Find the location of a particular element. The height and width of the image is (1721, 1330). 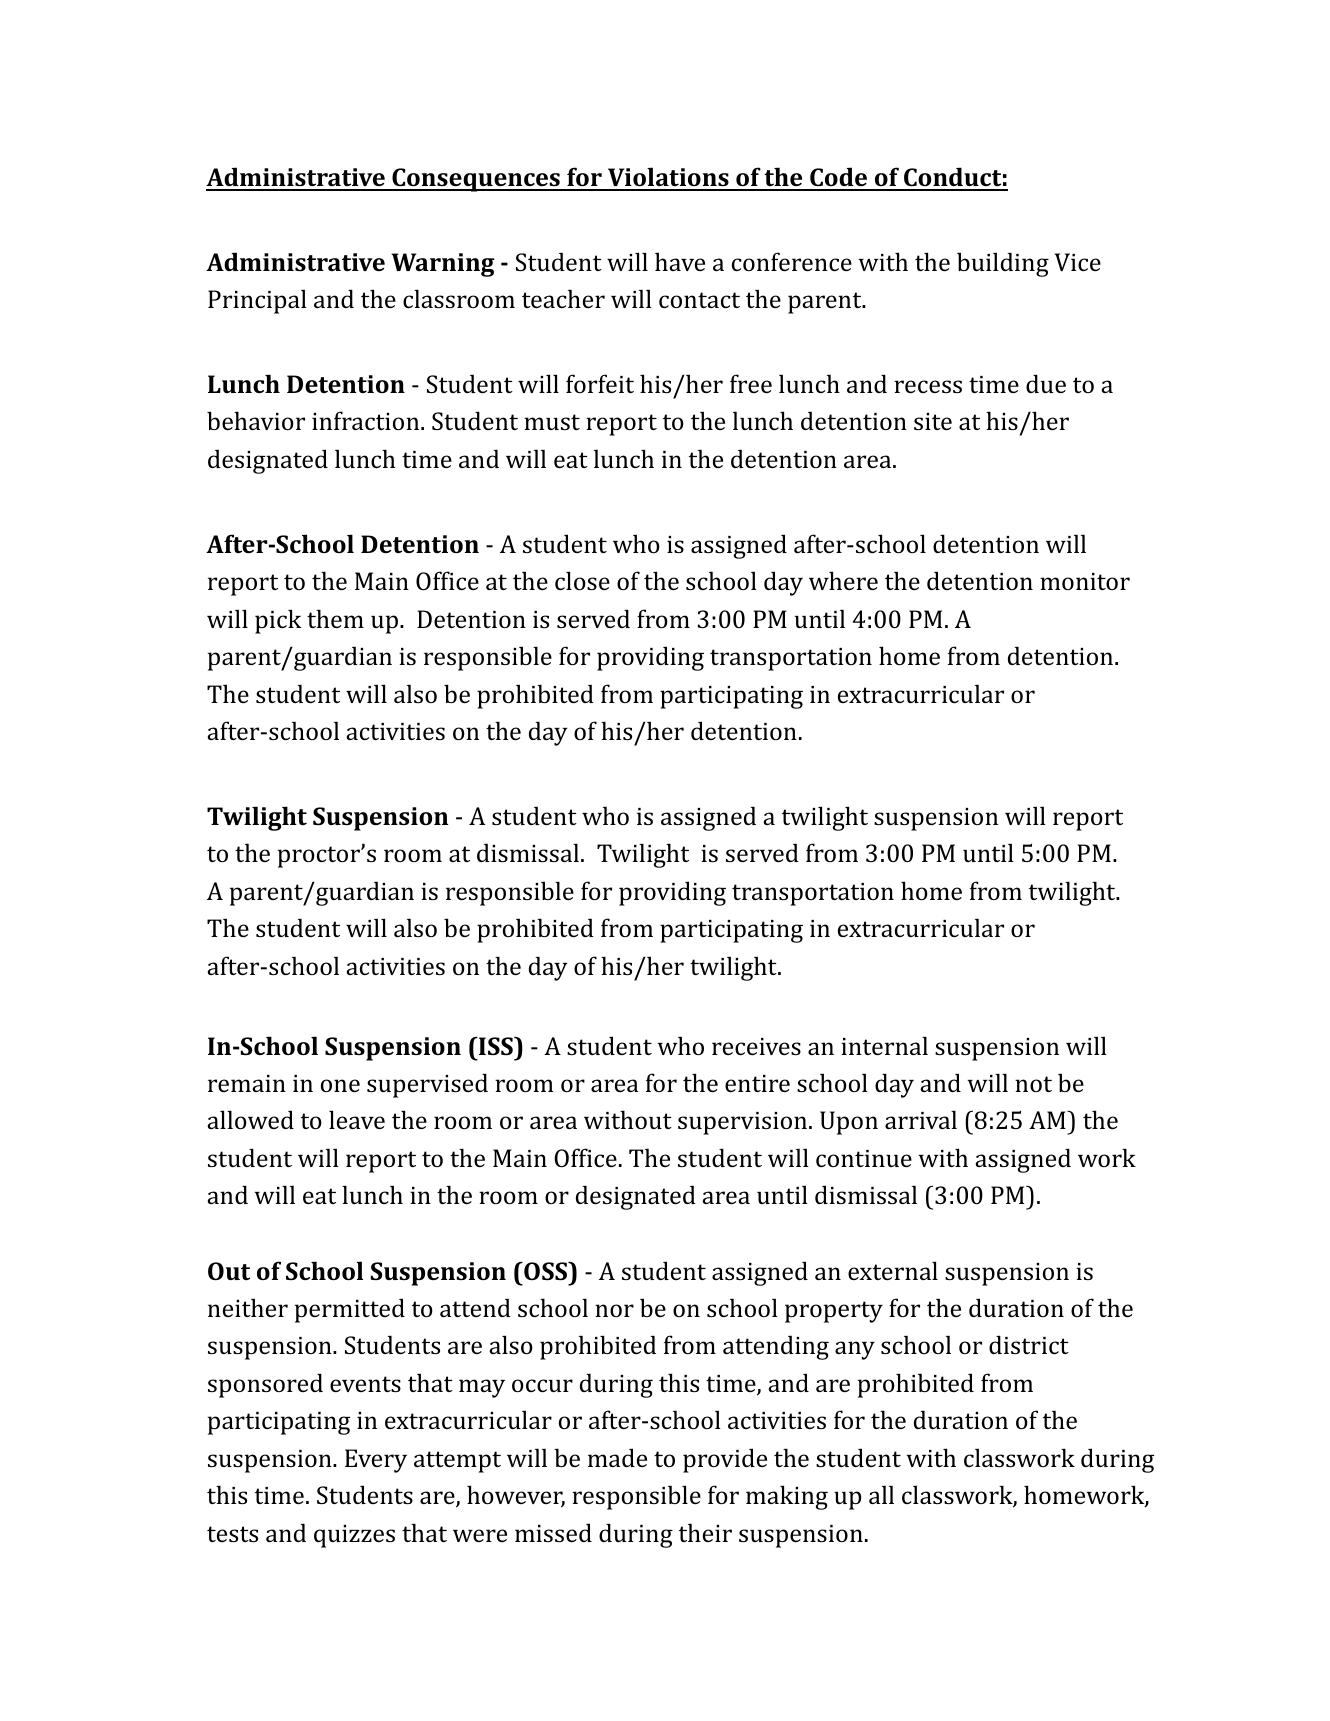

not is located at coordinates (1033, 1084).
